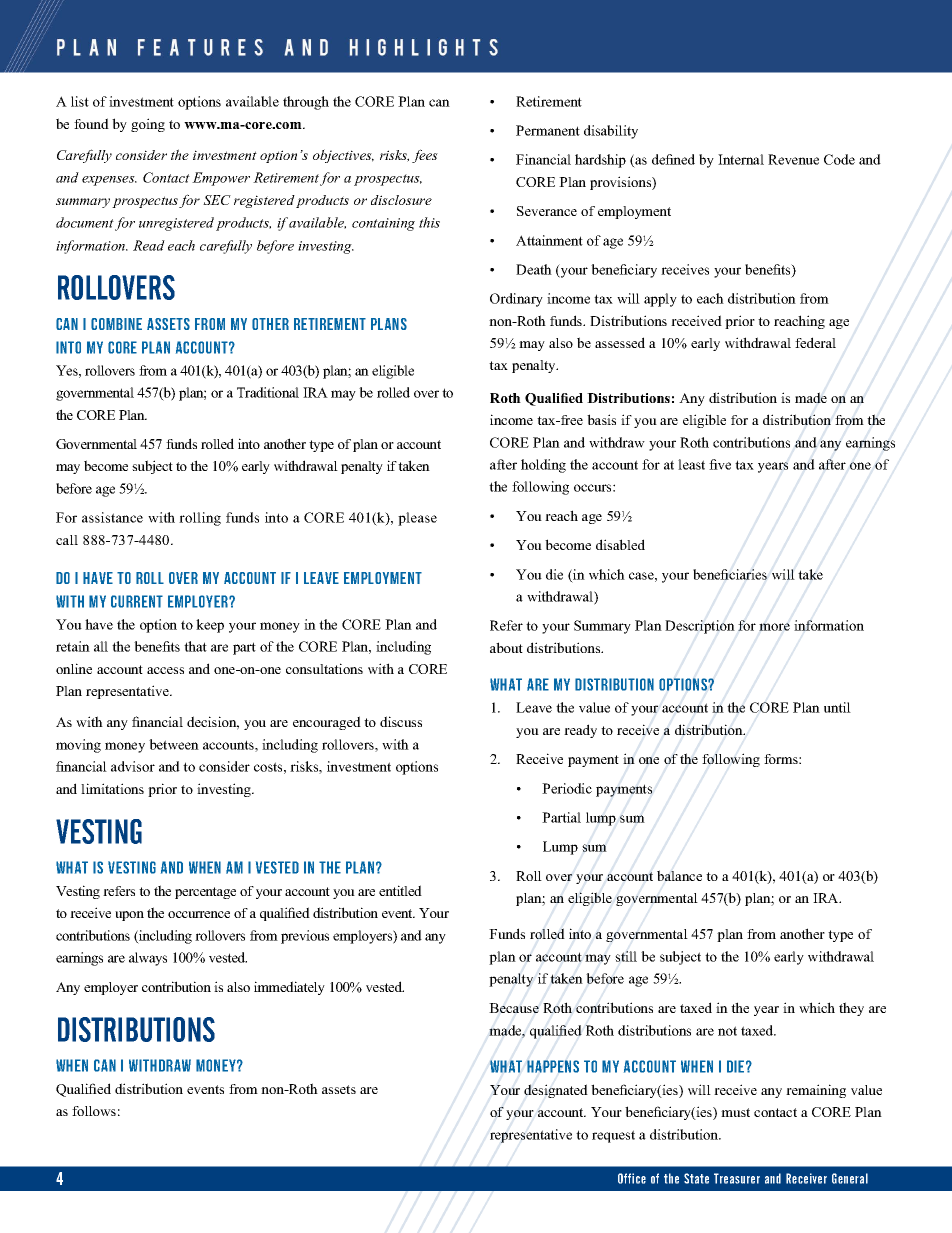 The image size is (952, 1233). I want to click on balance, so click(679, 875).
